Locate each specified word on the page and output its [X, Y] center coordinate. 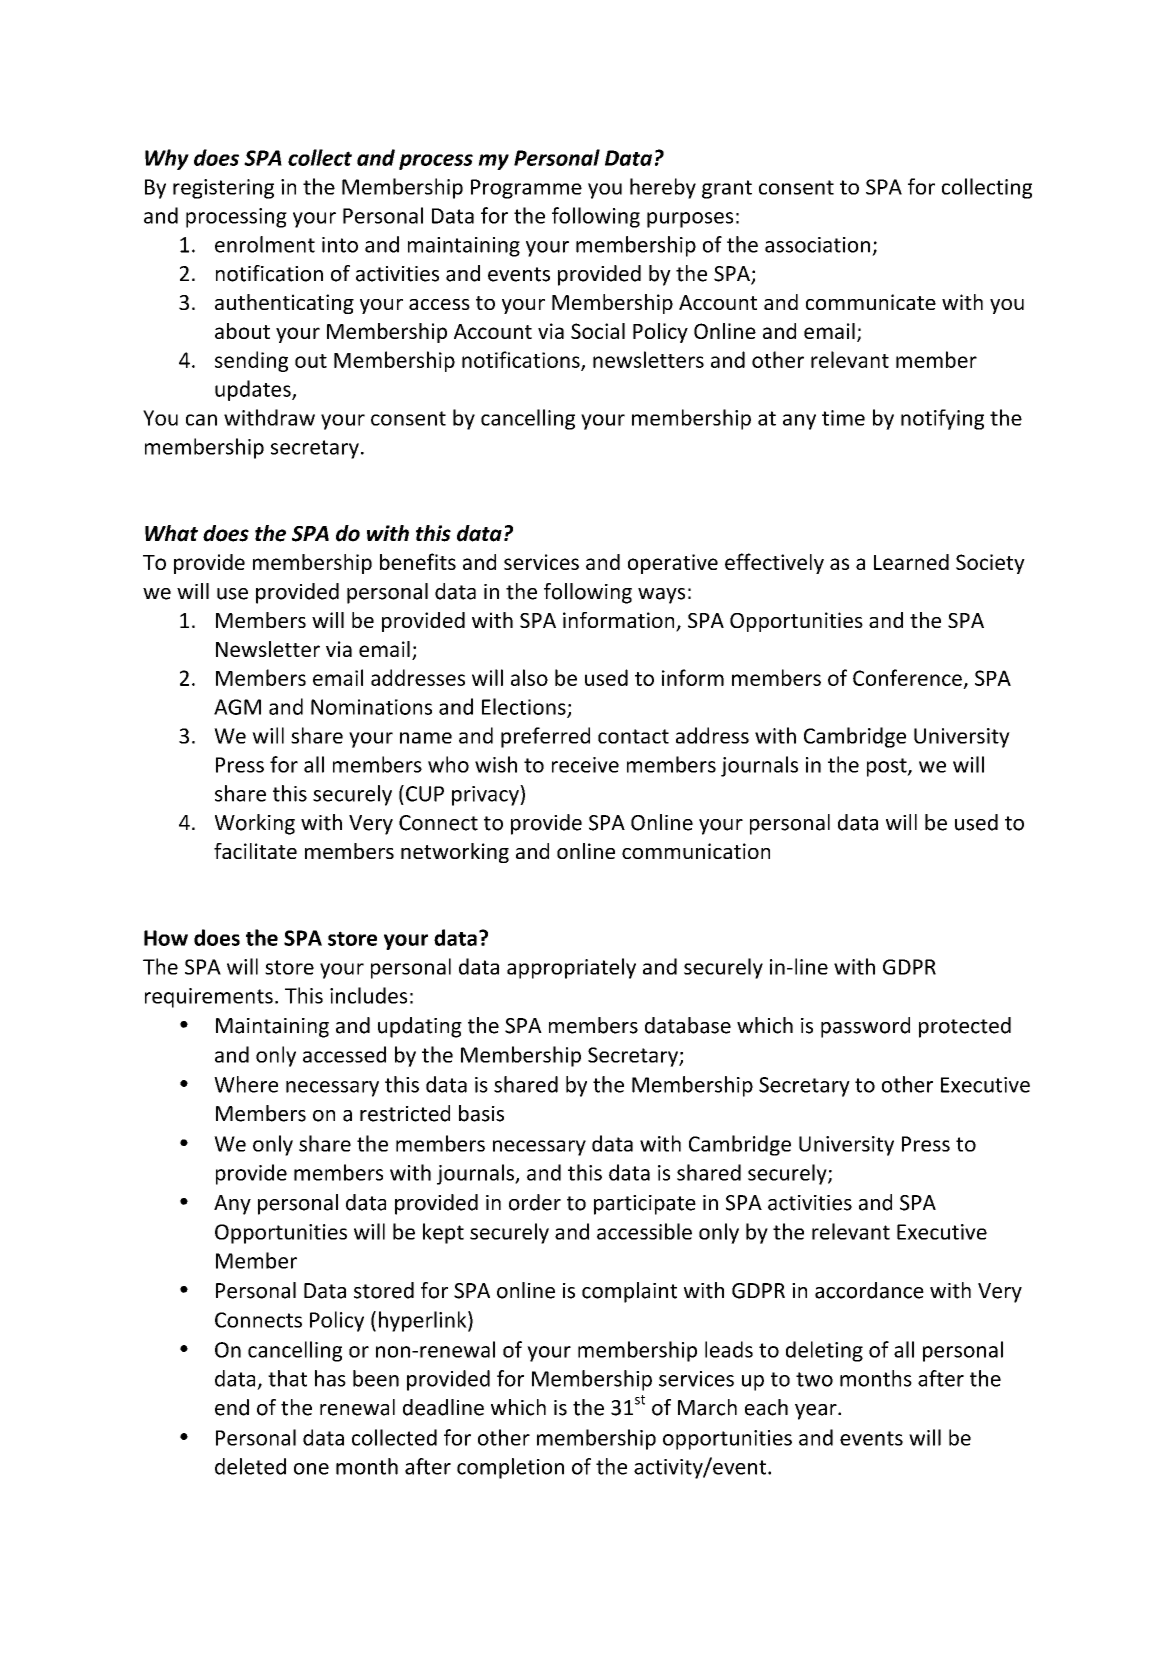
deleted [250, 1466]
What [171, 533]
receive [585, 765]
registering [223, 189]
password [865, 1027]
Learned [911, 562]
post [888, 767]
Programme [526, 189]
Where [246, 1084]
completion [510, 1468]
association [817, 245]
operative [673, 564]
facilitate [255, 851]
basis [481, 1113]
